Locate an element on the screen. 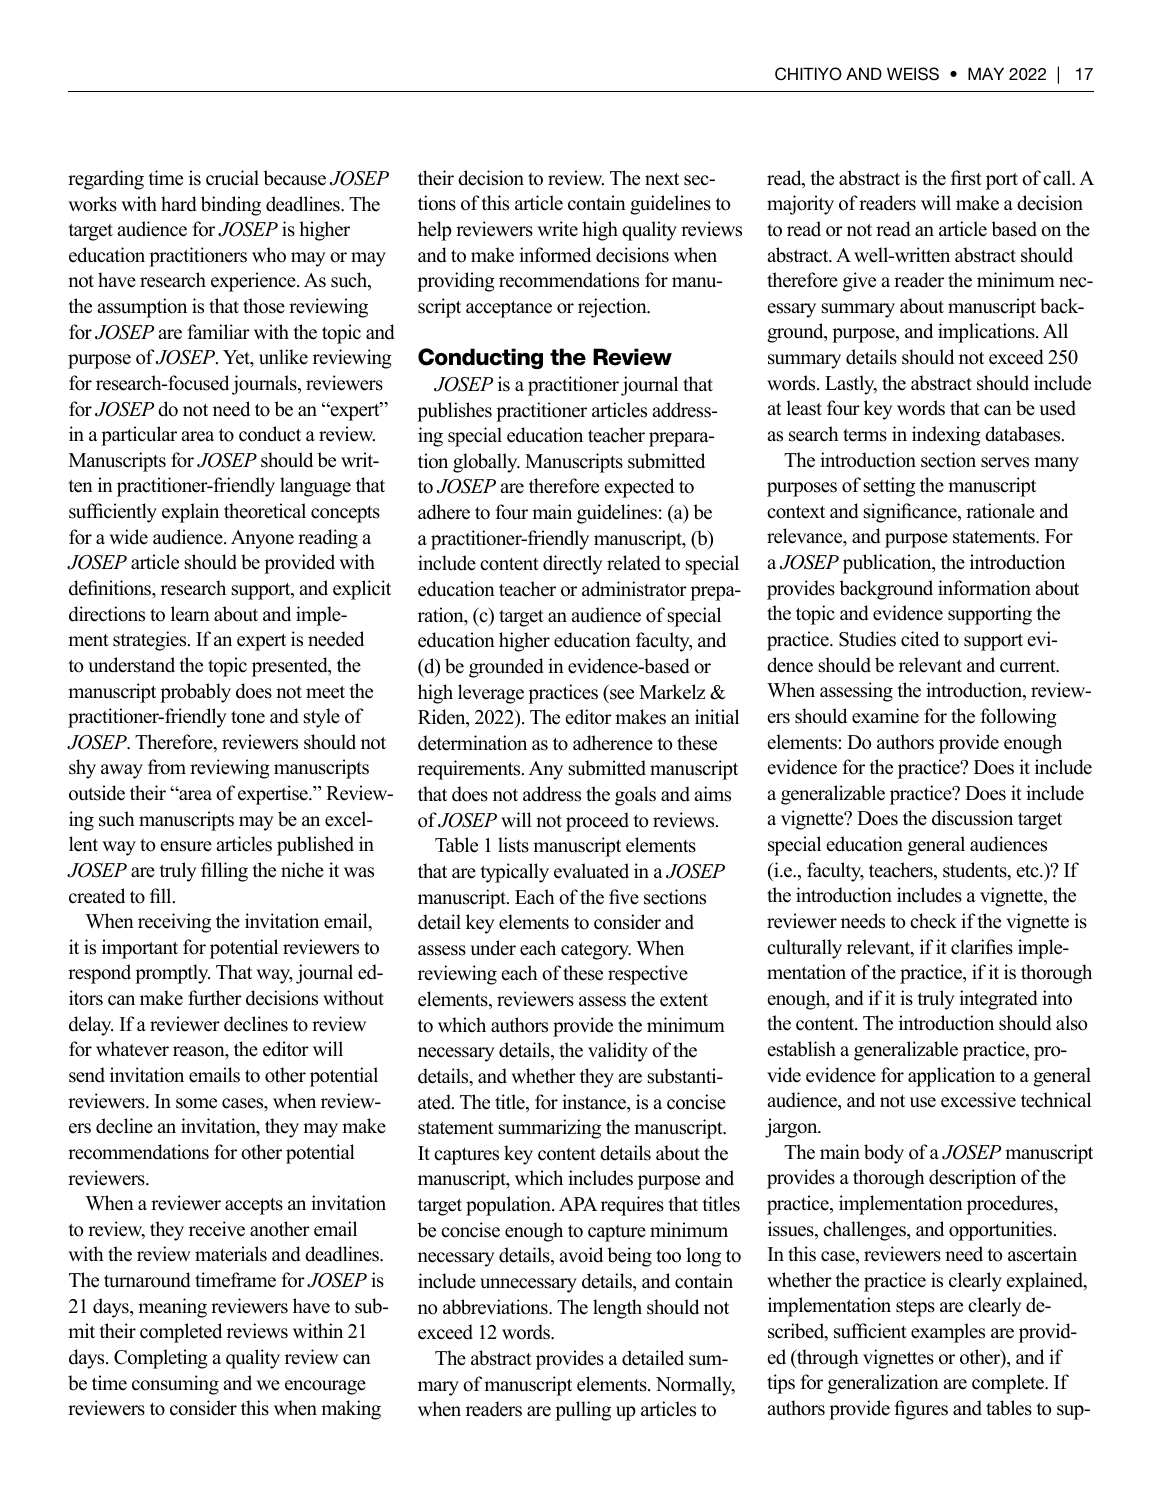 Image resolution: width=1162 pixels, height=1504 pixels. pulling is located at coordinates (583, 1411).
